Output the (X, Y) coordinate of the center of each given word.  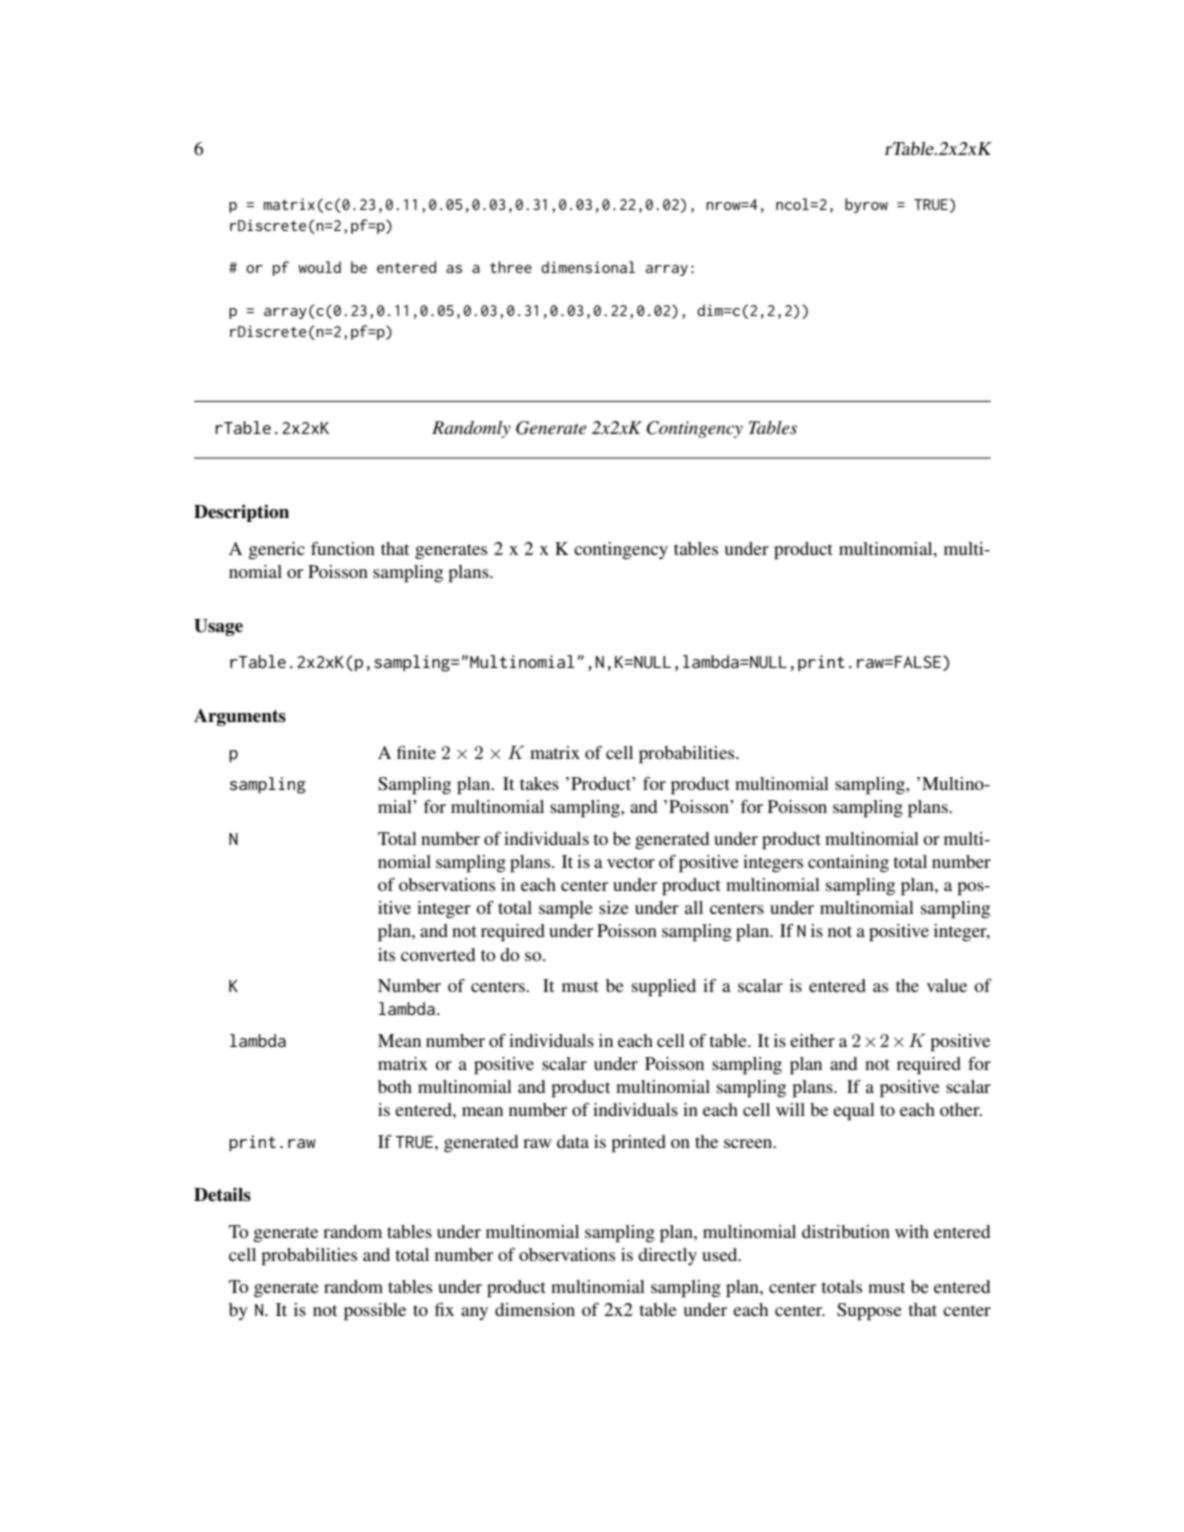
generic (277, 550)
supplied (664, 988)
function (343, 548)
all (694, 907)
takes (539, 783)
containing (848, 863)
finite (416, 752)
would (319, 267)
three (511, 267)
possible (375, 1312)
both (395, 1086)
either (812, 1040)
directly (667, 1256)
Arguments (240, 717)
